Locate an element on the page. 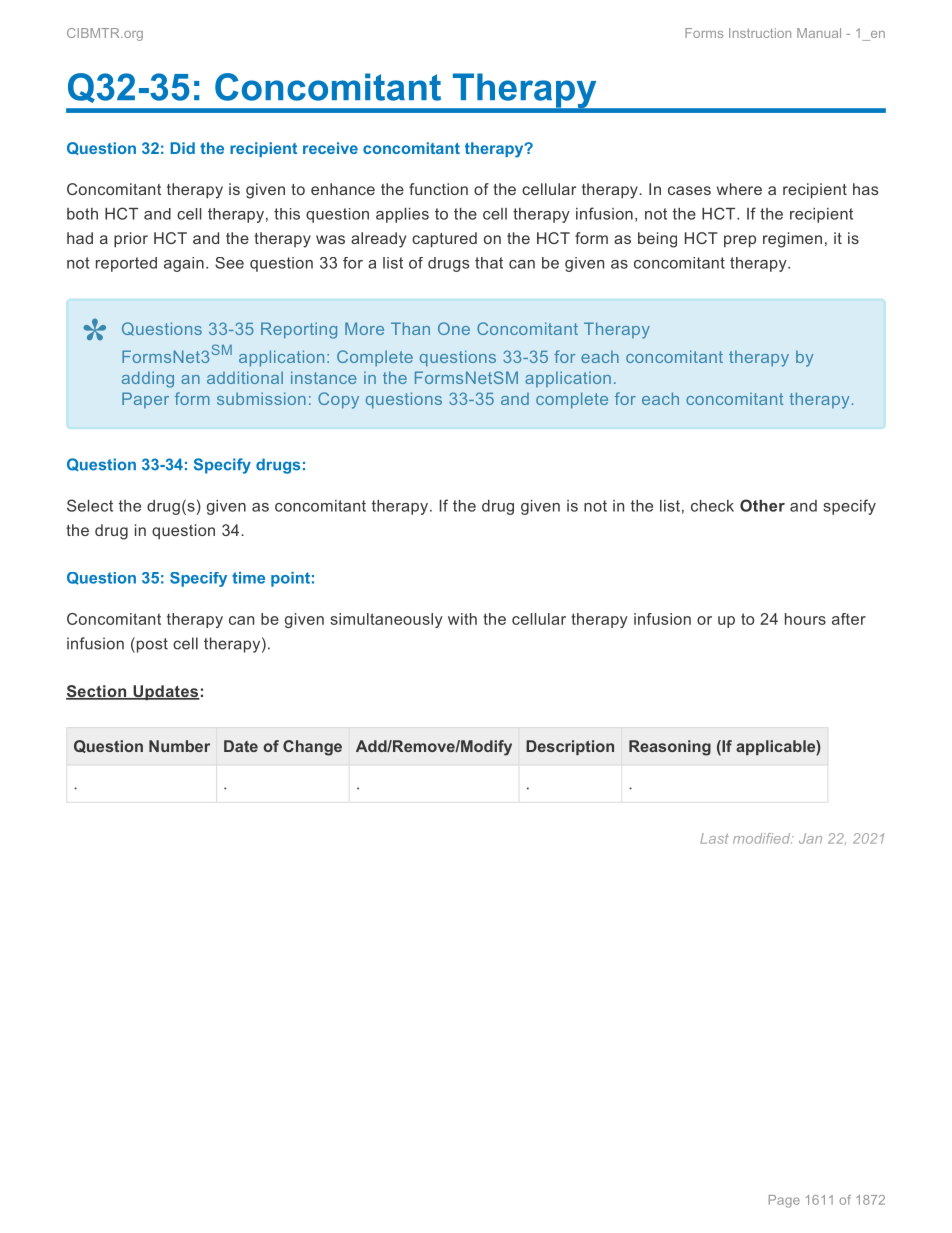  Number is located at coordinates (179, 746).
